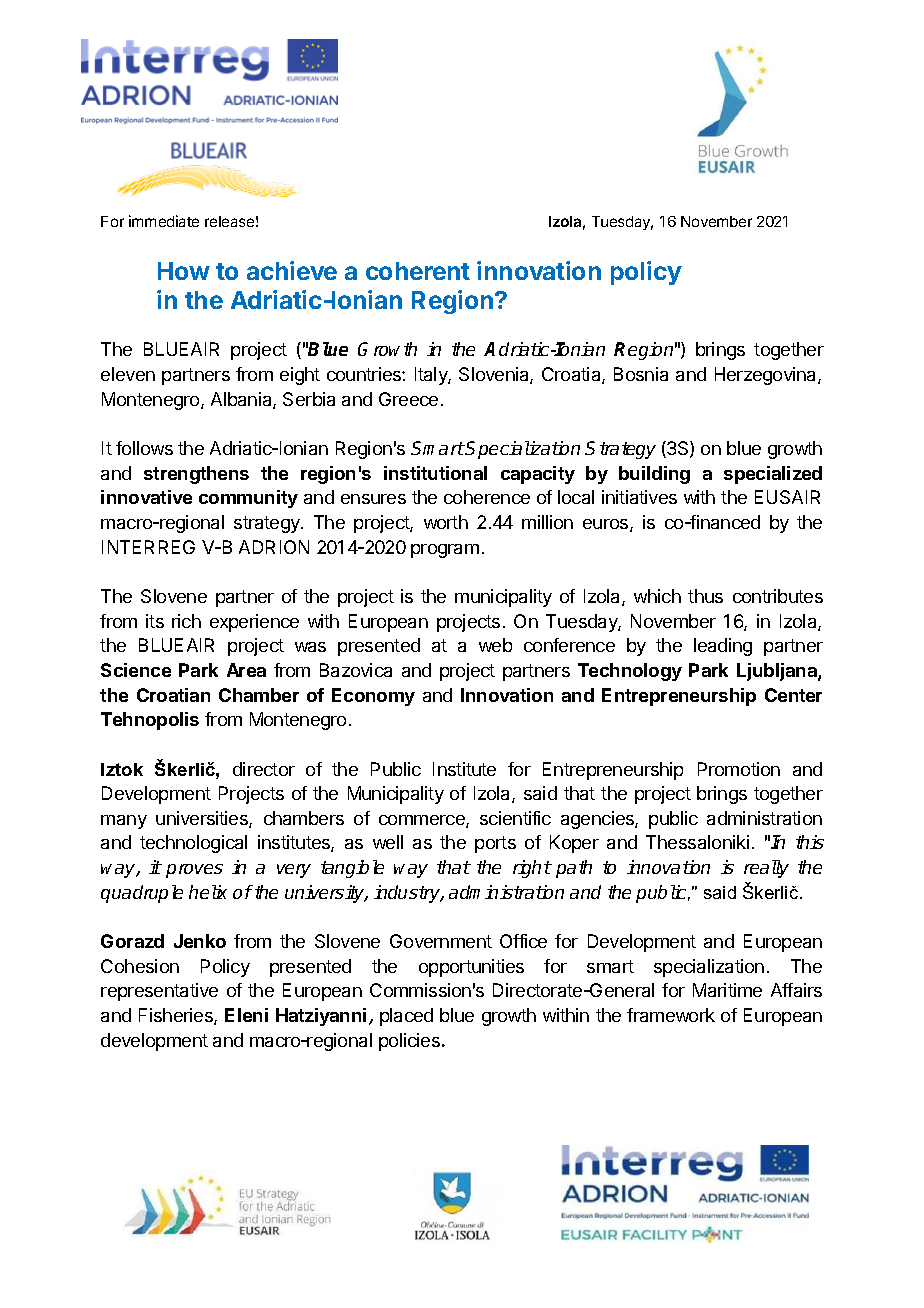 This screenshot has width=924, height=1308. What do you see at coordinates (203, 819) in the screenshot?
I see `universities` at bounding box center [203, 819].
